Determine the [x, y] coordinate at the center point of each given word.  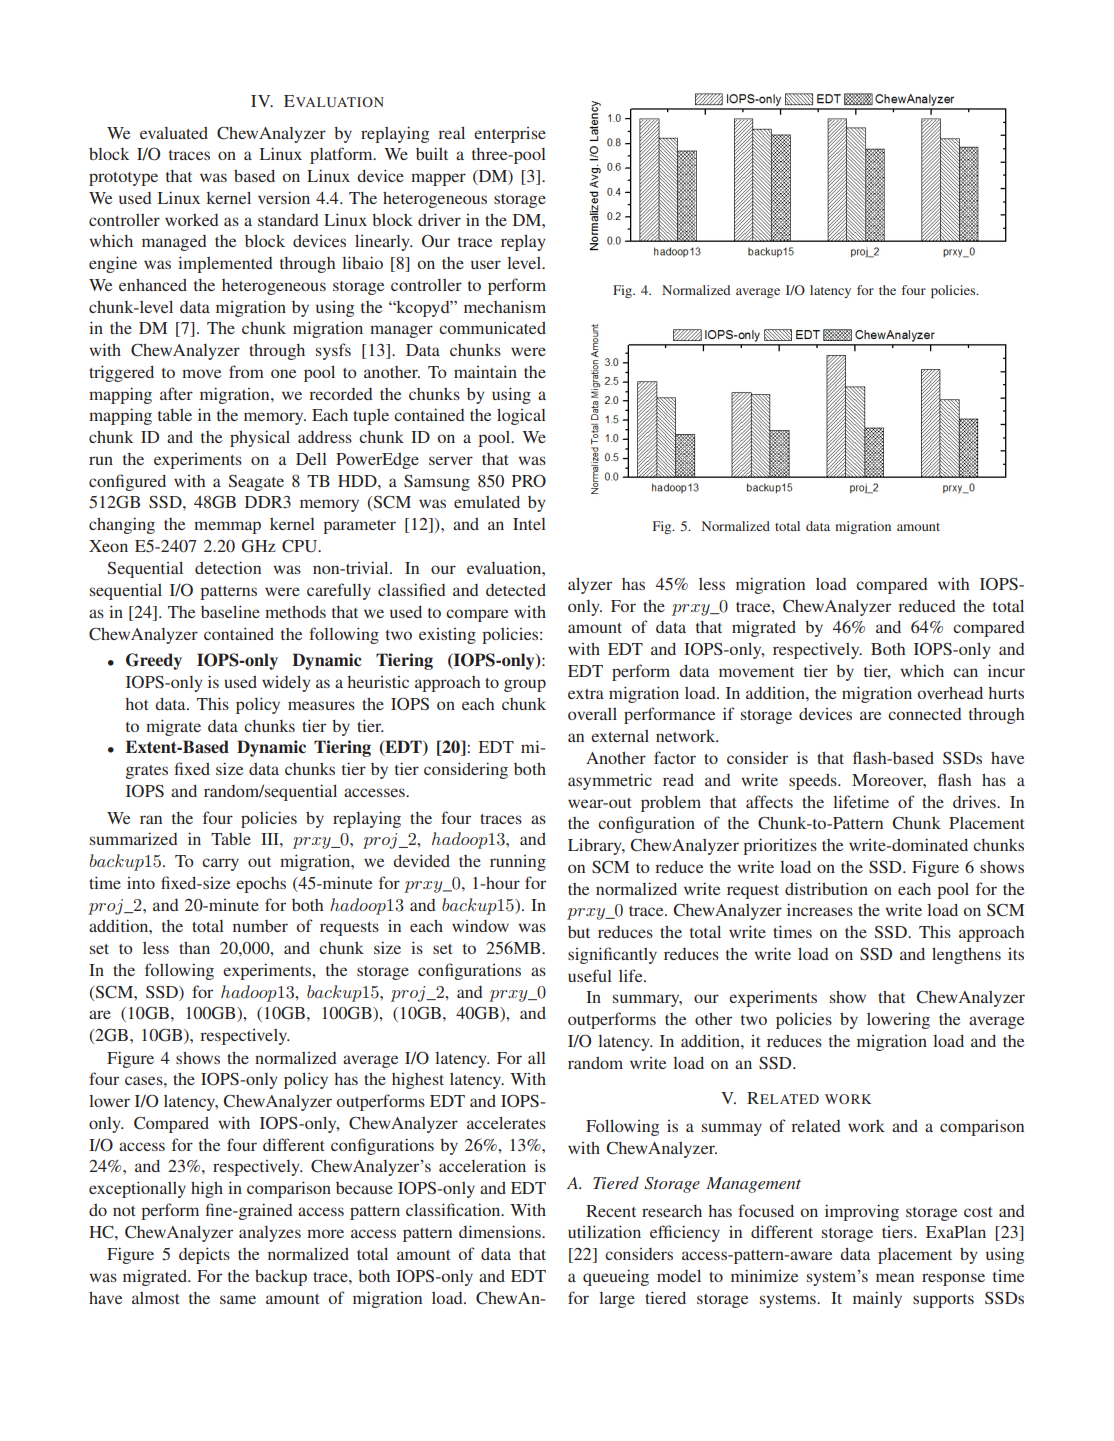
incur [1006, 670]
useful [590, 975]
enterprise [510, 135]
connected [925, 714]
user [486, 264]
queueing [616, 1277]
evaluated [174, 133]
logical [521, 416]
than [194, 948]
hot [137, 704]
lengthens [966, 955]
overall [592, 714]
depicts [204, 1255]
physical [260, 438]
